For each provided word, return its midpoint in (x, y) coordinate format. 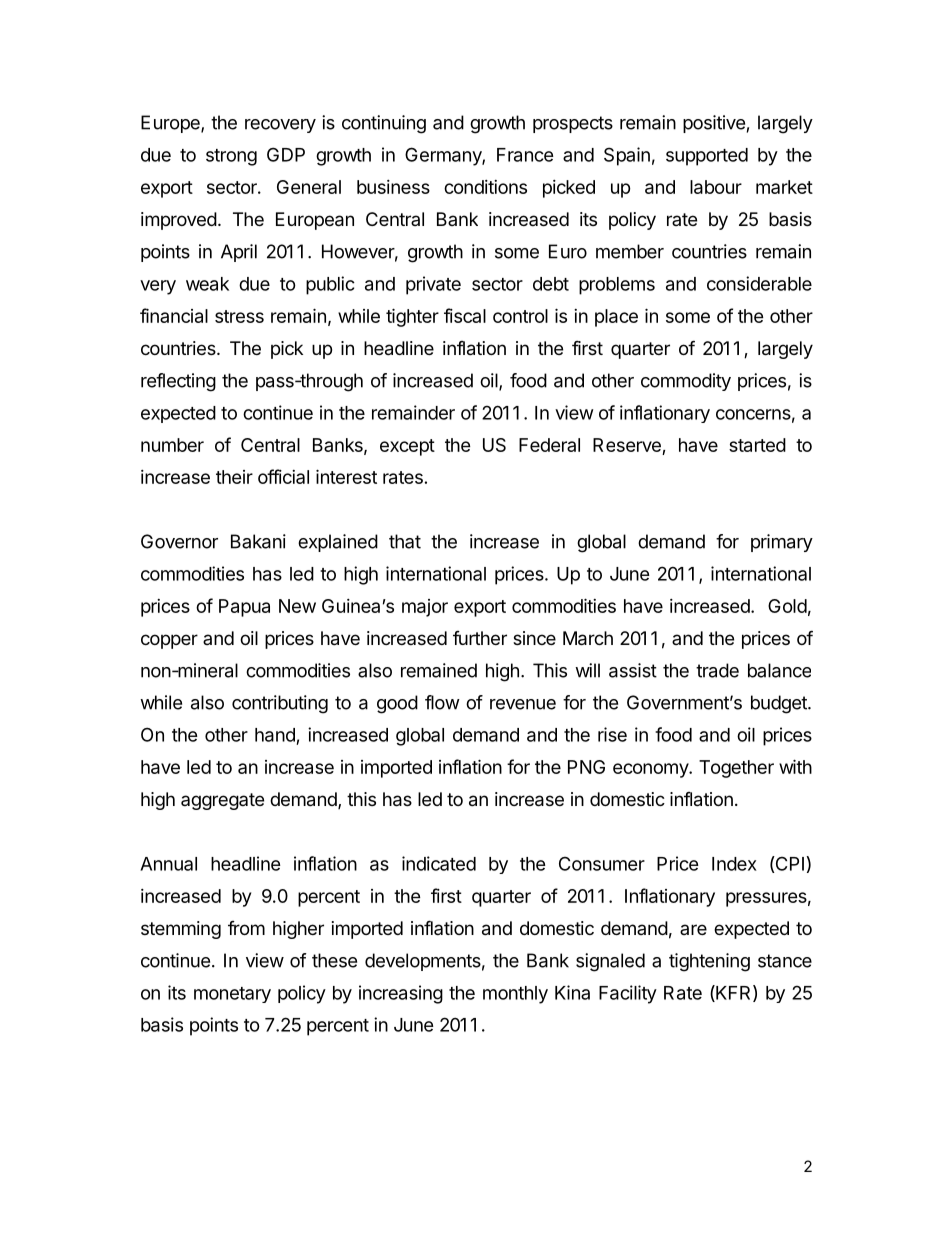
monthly (515, 995)
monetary (232, 995)
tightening (709, 962)
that (405, 541)
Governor (179, 541)
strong (231, 157)
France (525, 155)
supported (707, 157)
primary (782, 543)
